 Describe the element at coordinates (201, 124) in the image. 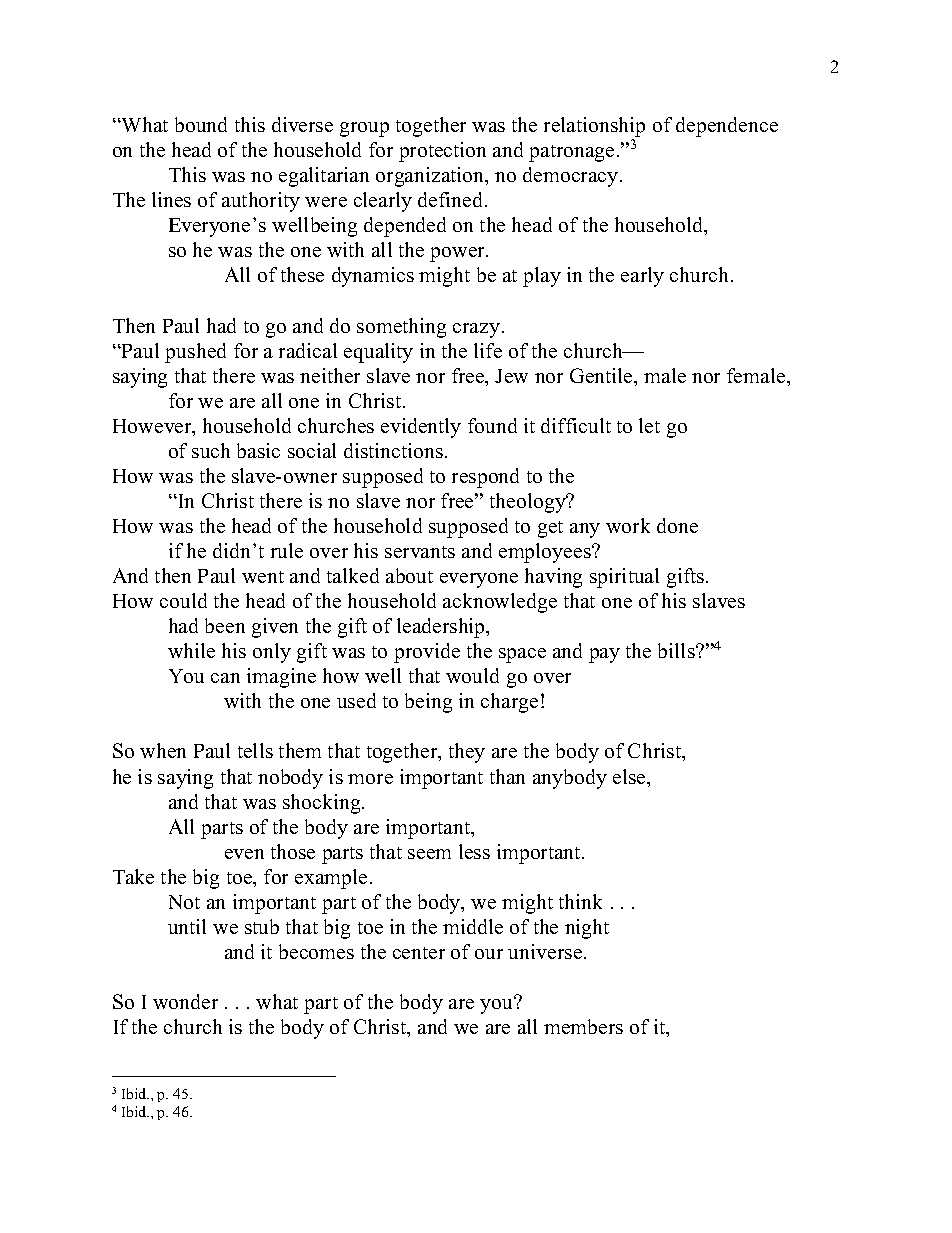

I see `bound` at that location.
